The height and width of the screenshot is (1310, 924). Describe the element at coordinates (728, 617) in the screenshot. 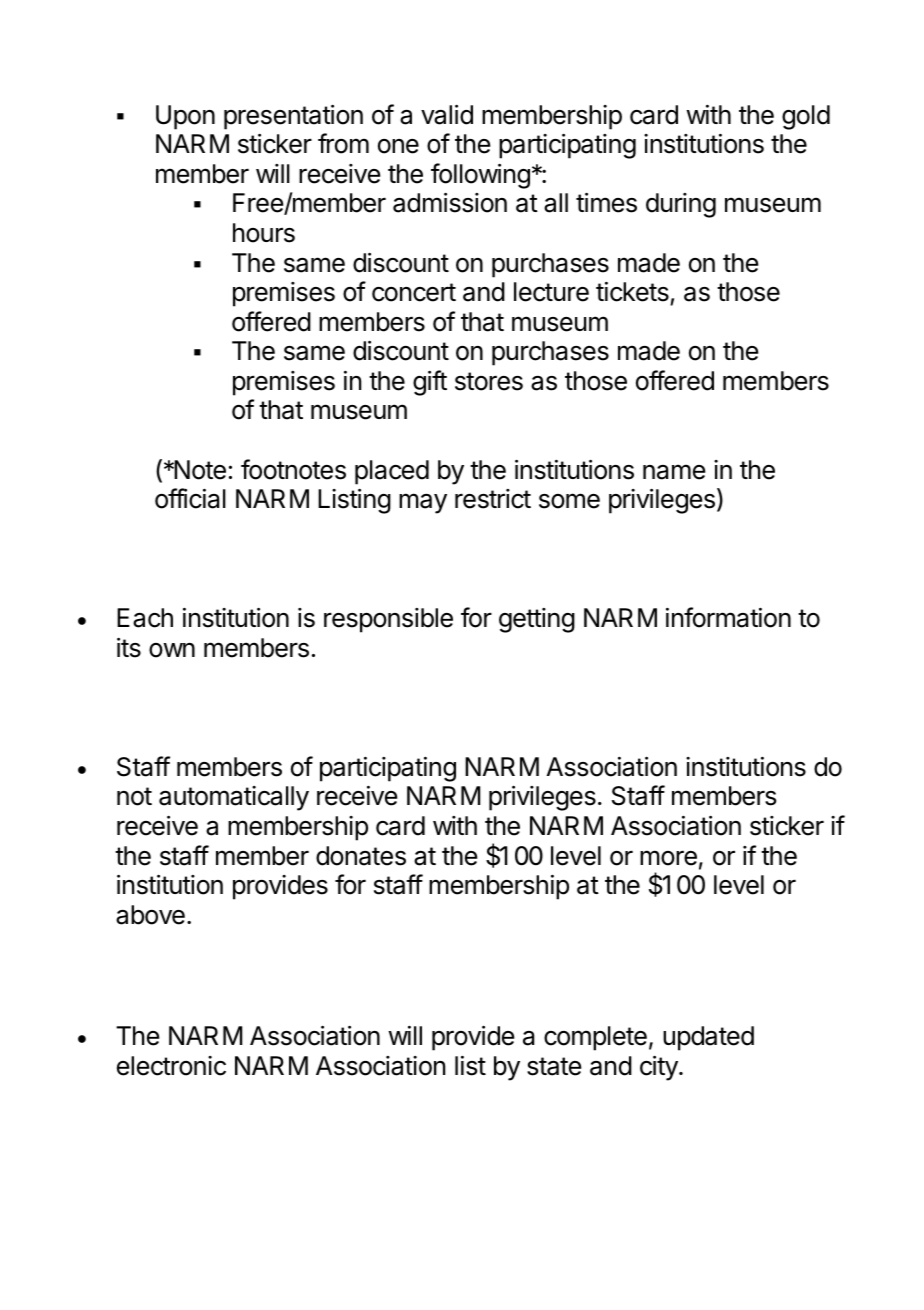

I see `information` at that location.
